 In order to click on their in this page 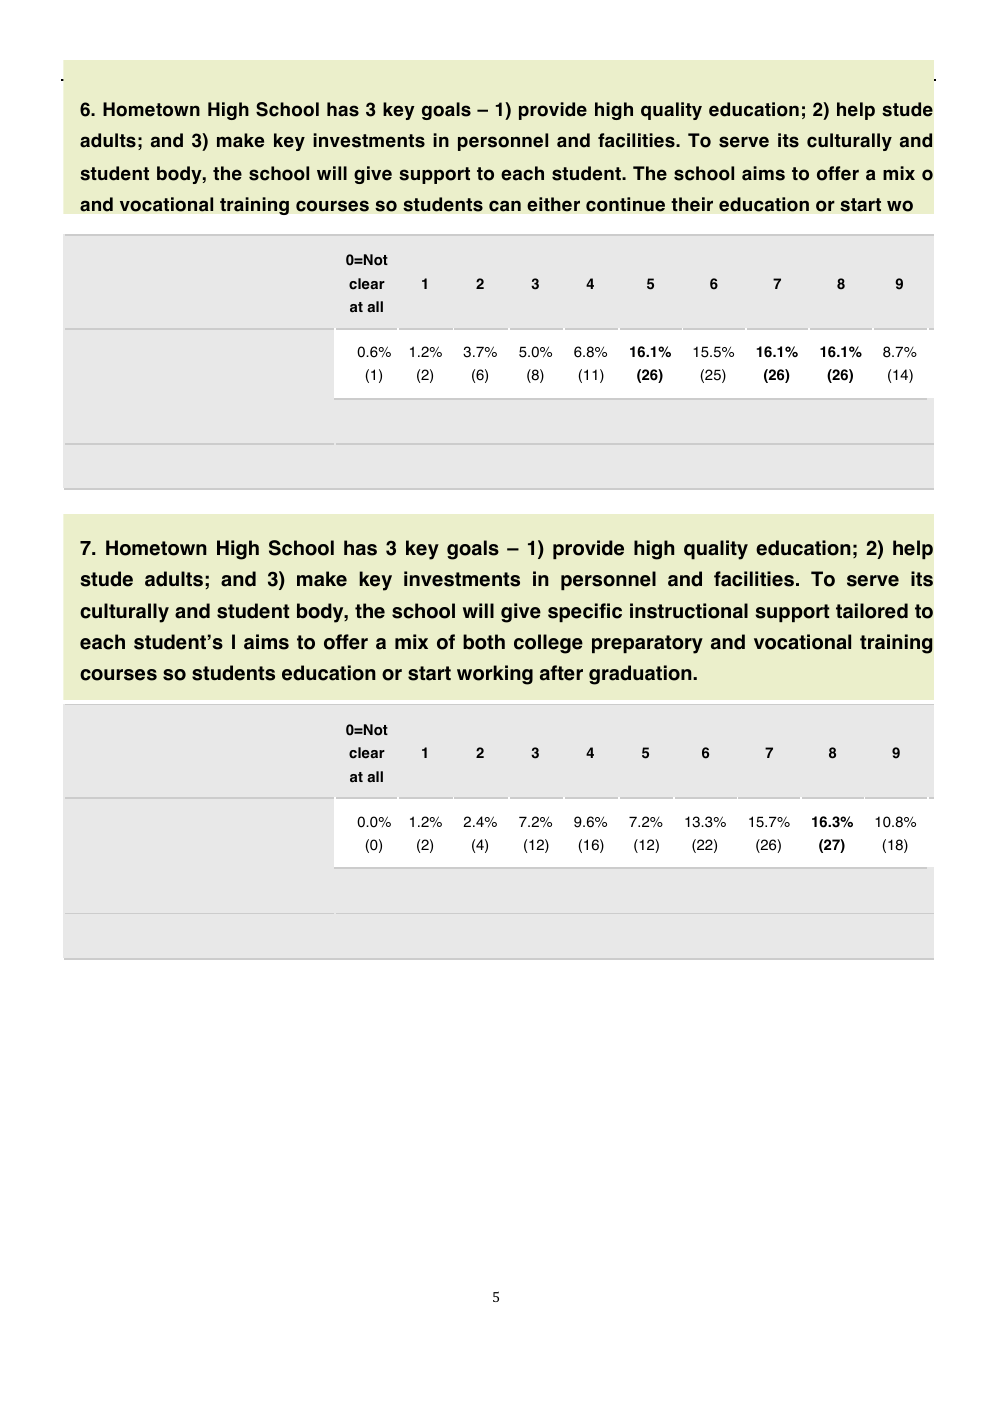, I will do `click(692, 204)`.
